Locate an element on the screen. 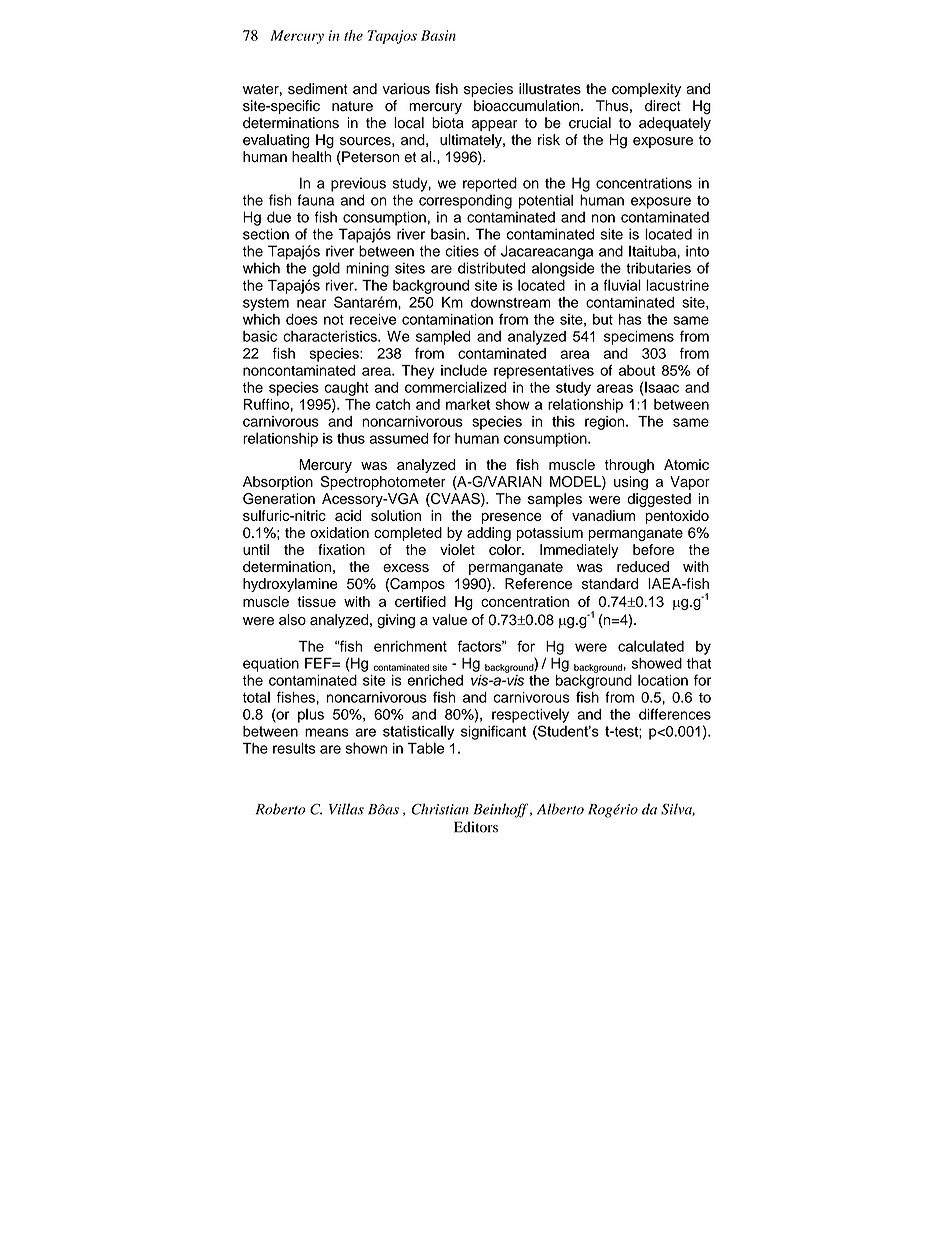 The height and width of the screenshot is (1233, 952). distributed is located at coordinates (491, 268).
